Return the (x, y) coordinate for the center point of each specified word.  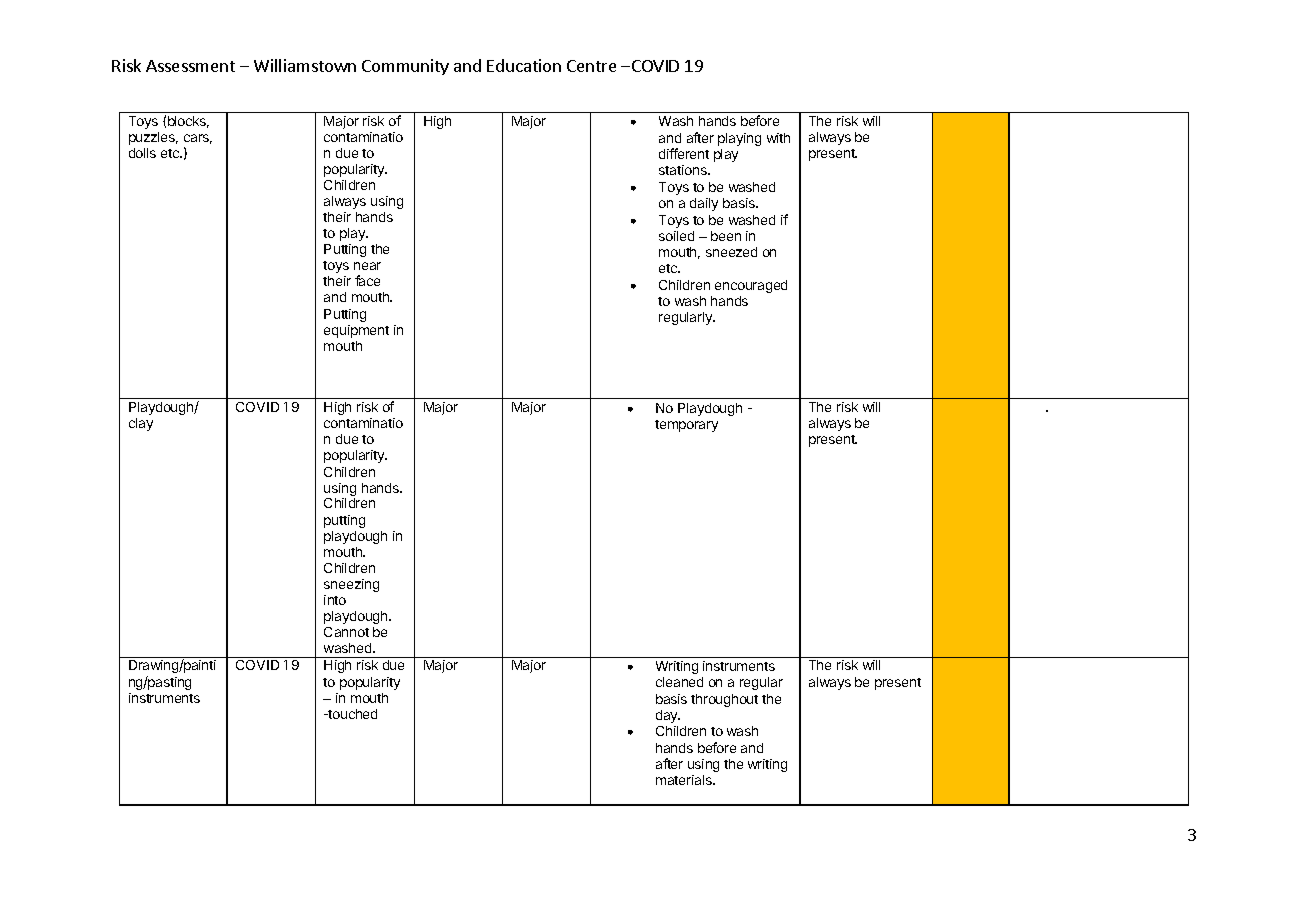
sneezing (351, 585)
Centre (591, 66)
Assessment (190, 66)
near (367, 266)
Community (405, 67)
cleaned (679, 682)
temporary (686, 426)
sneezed (731, 252)
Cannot (346, 632)
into (335, 600)
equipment (356, 331)
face (367, 280)
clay (141, 424)
